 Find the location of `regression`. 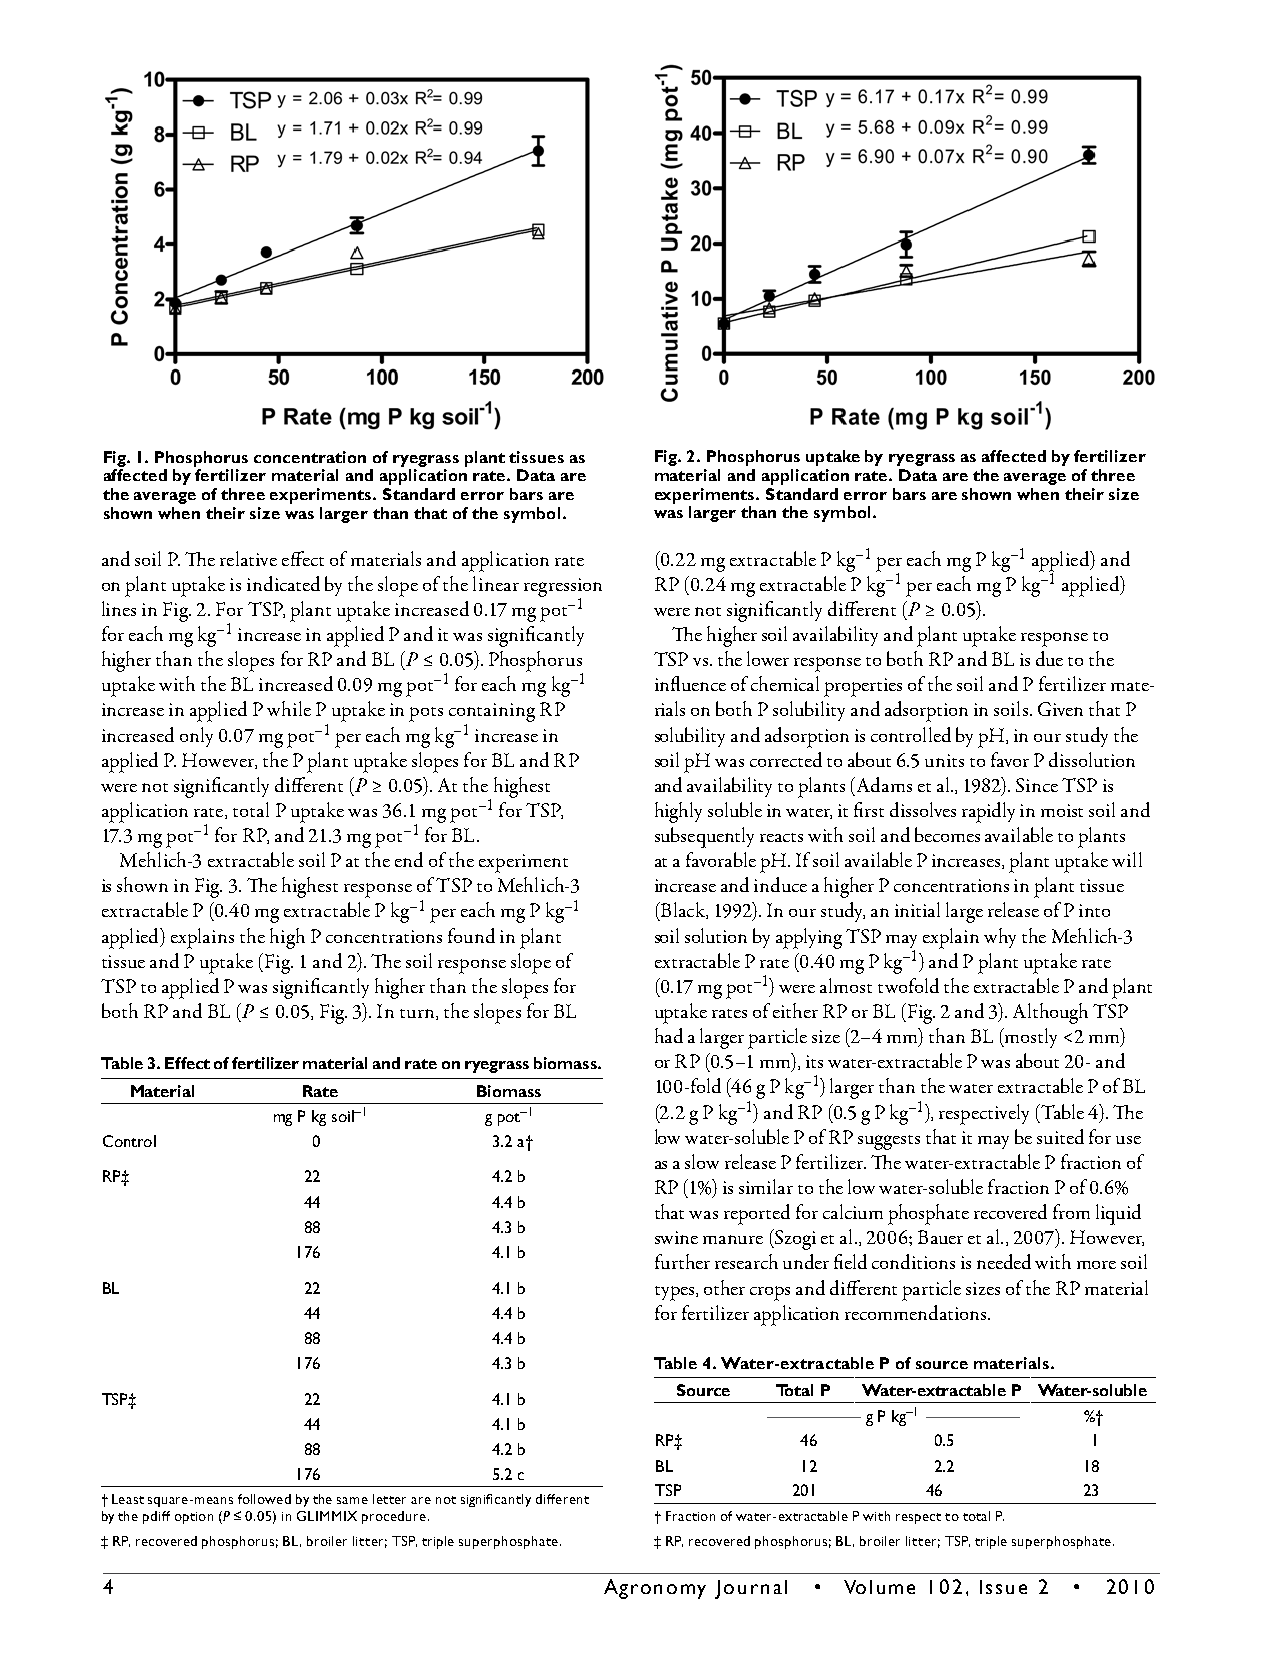

regression is located at coordinates (563, 588).
